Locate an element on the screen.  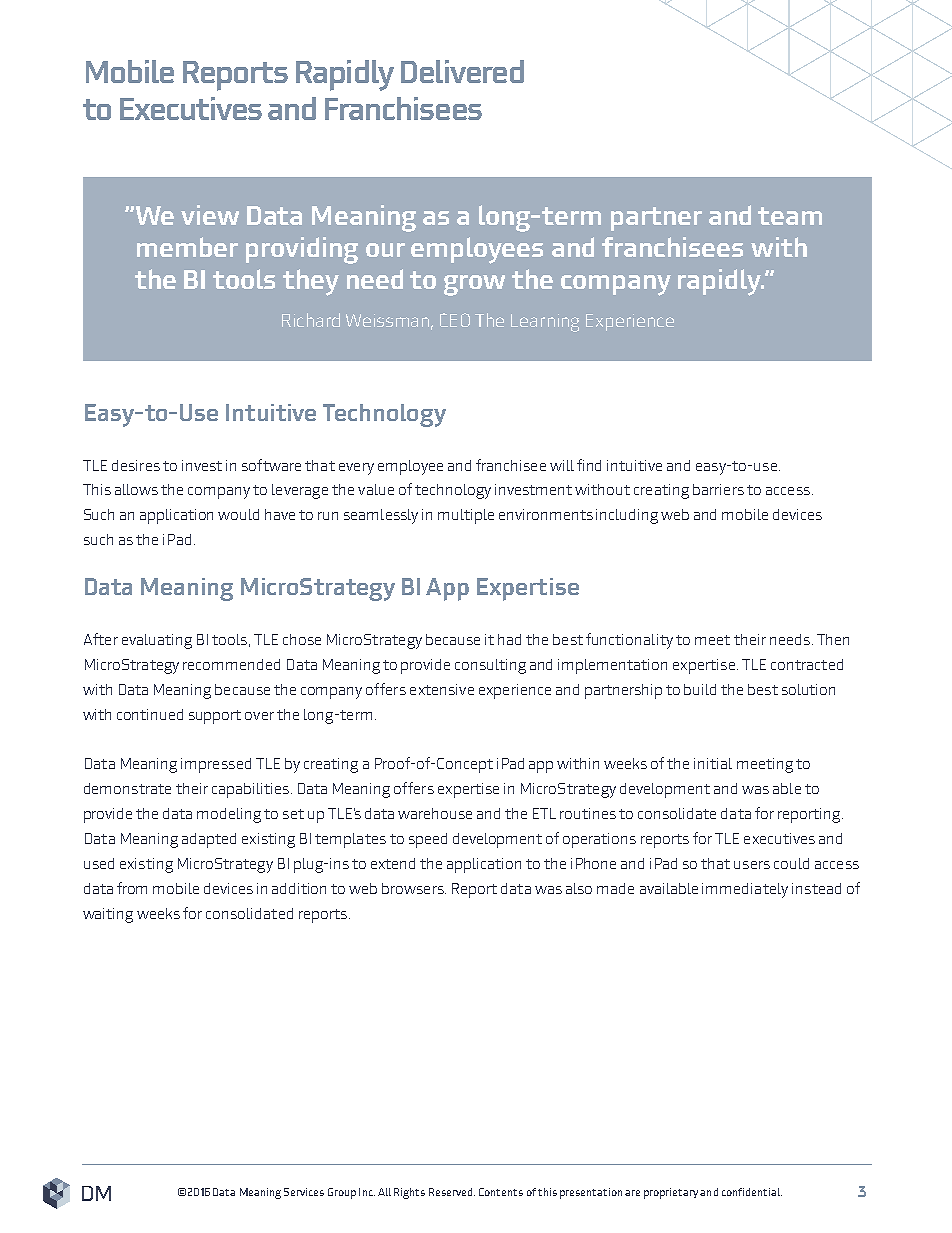
immediately is located at coordinates (745, 890).
